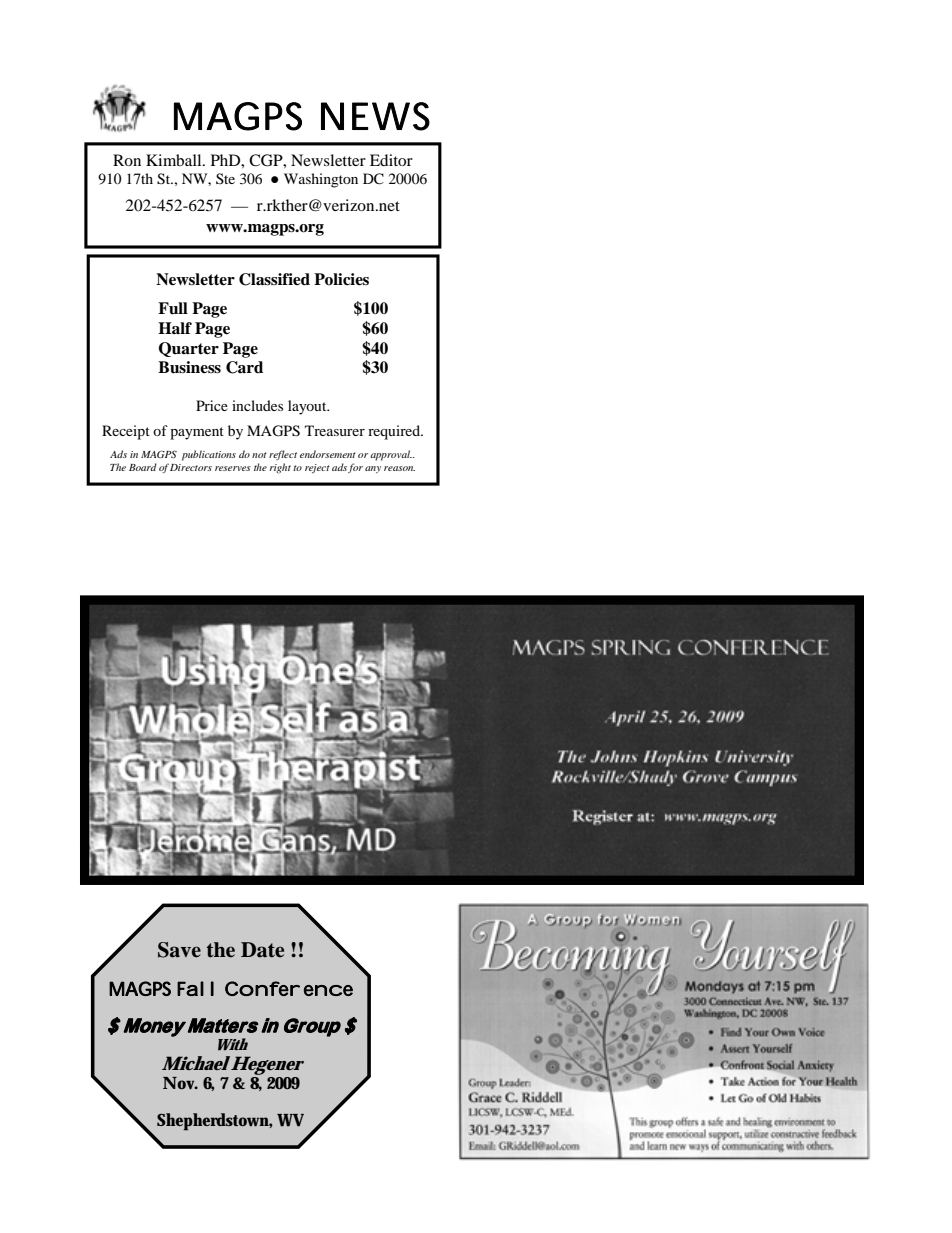  I want to click on Kimball, so click(175, 160).
